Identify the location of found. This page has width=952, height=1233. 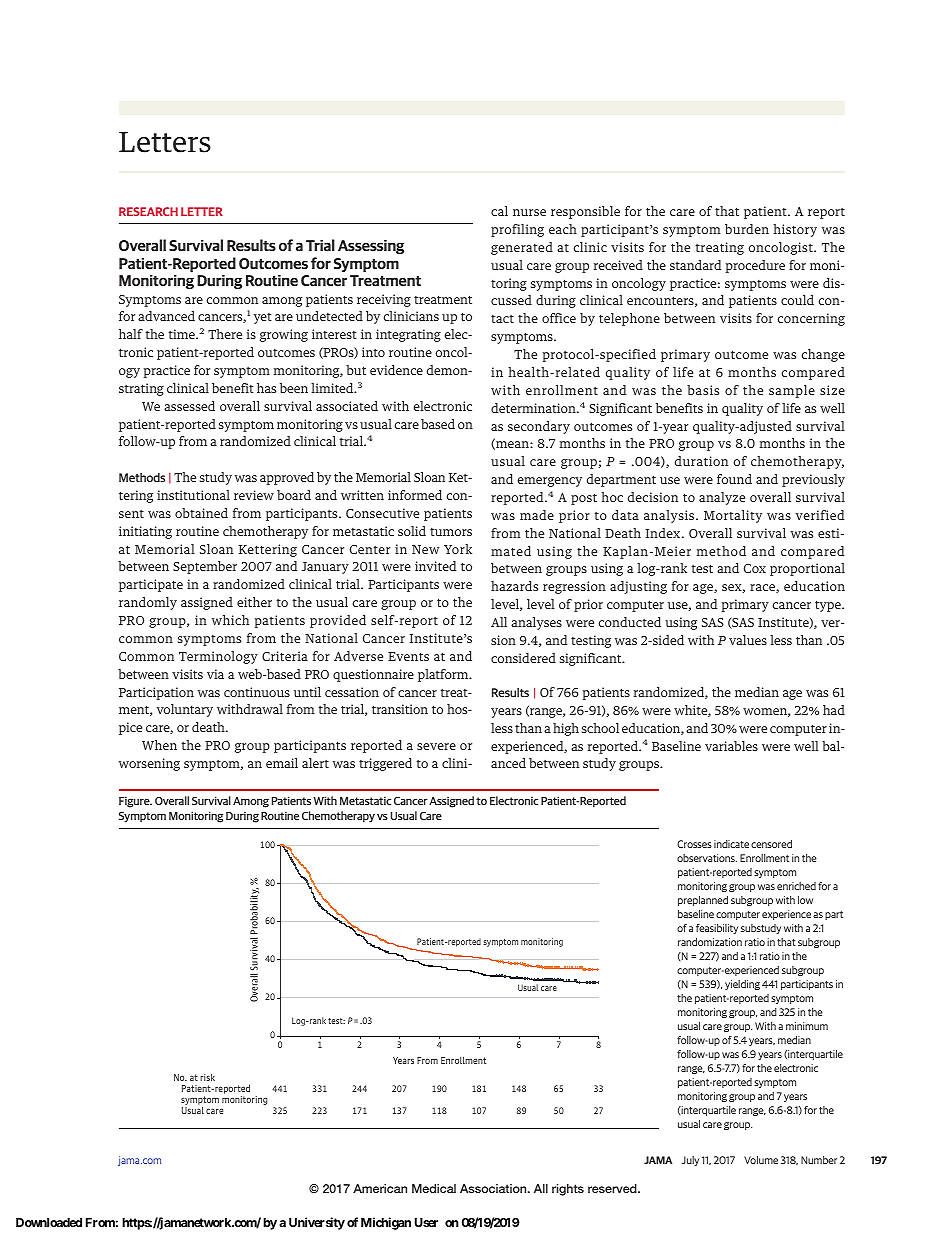
(734, 479).
